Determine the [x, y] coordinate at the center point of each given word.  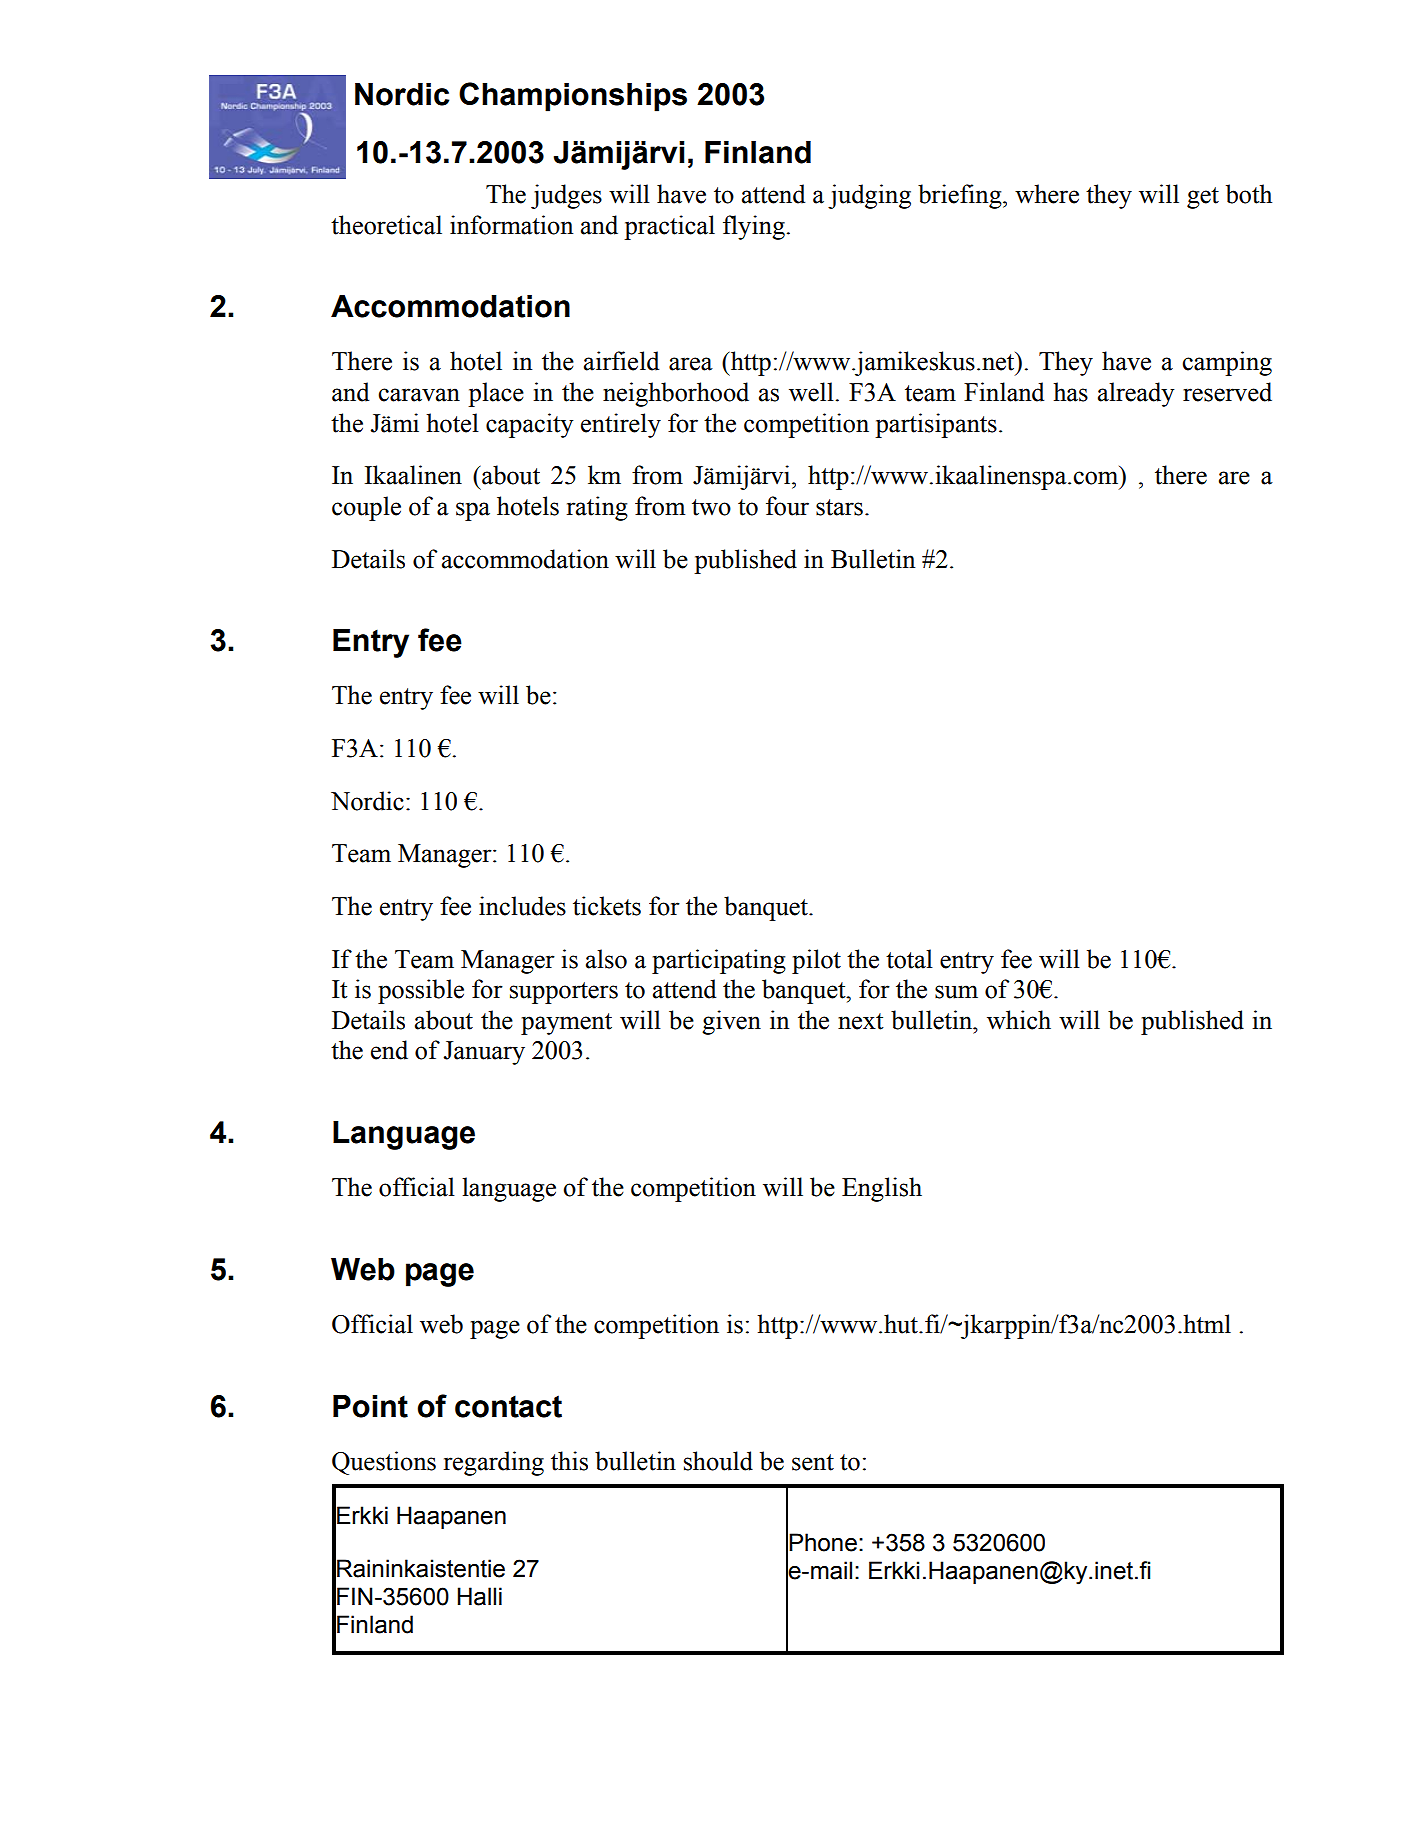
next [861, 1021]
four [787, 506]
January [484, 1053]
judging [869, 196]
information [511, 225]
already [1136, 394]
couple [366, 508]
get [1203, 198]
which [1019, 1020]
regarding [494, 1463]
